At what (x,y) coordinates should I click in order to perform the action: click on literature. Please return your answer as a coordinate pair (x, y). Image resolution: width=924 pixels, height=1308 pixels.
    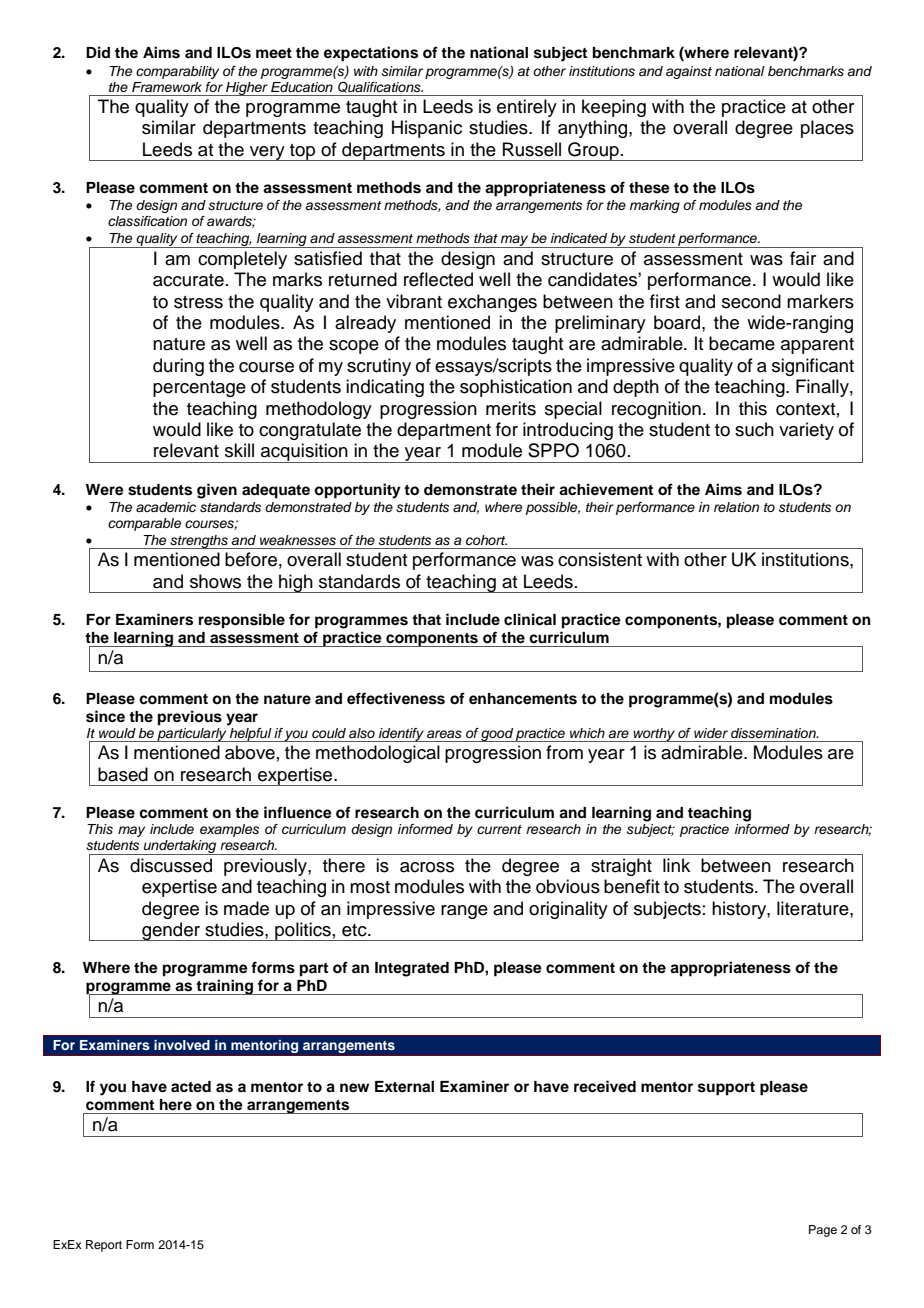
    Looking at the image, I should click on (814, 908).
